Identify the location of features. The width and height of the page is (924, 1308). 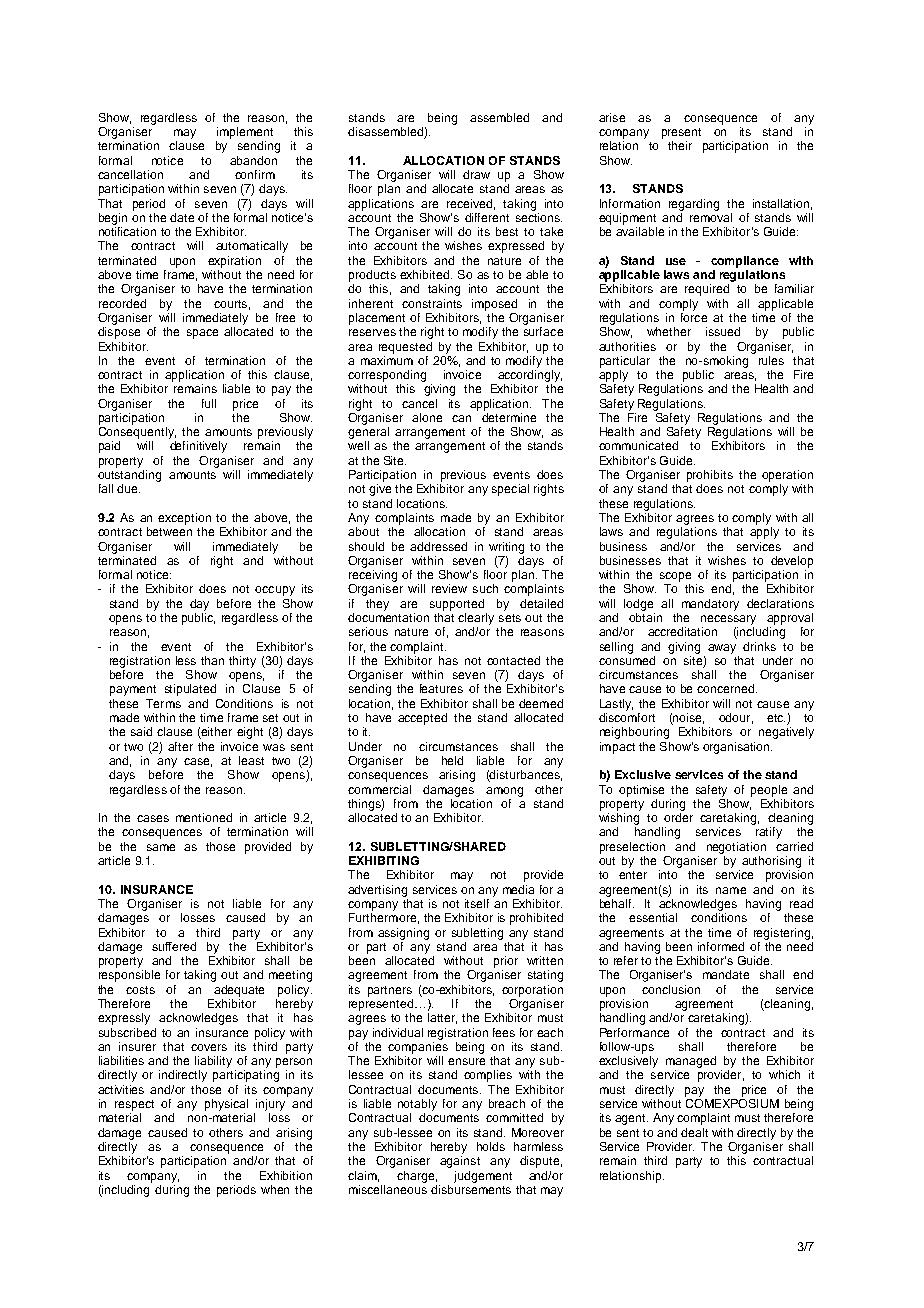
(441, 688).
